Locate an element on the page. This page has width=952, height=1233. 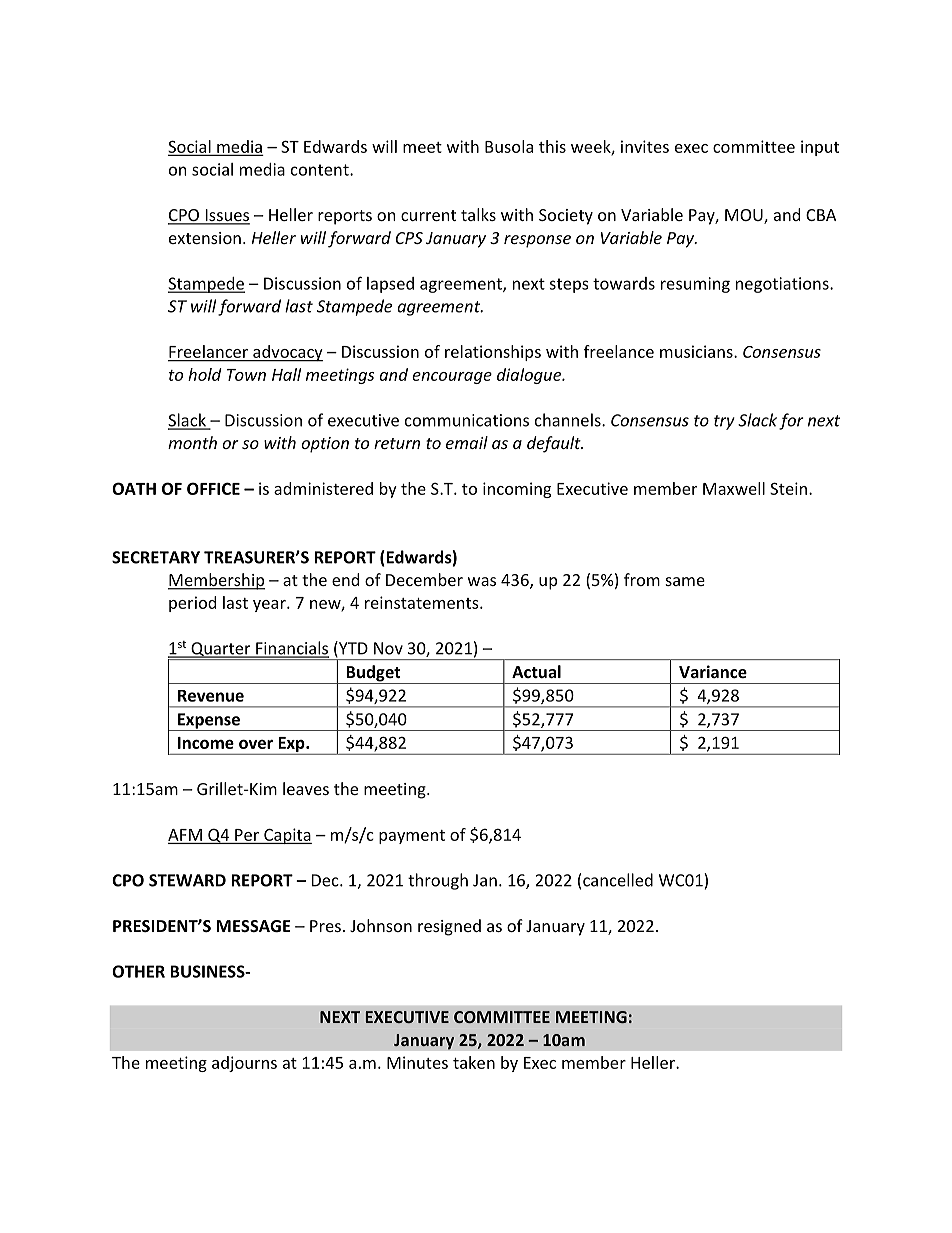
talks is located at coordinates (478, 214).
